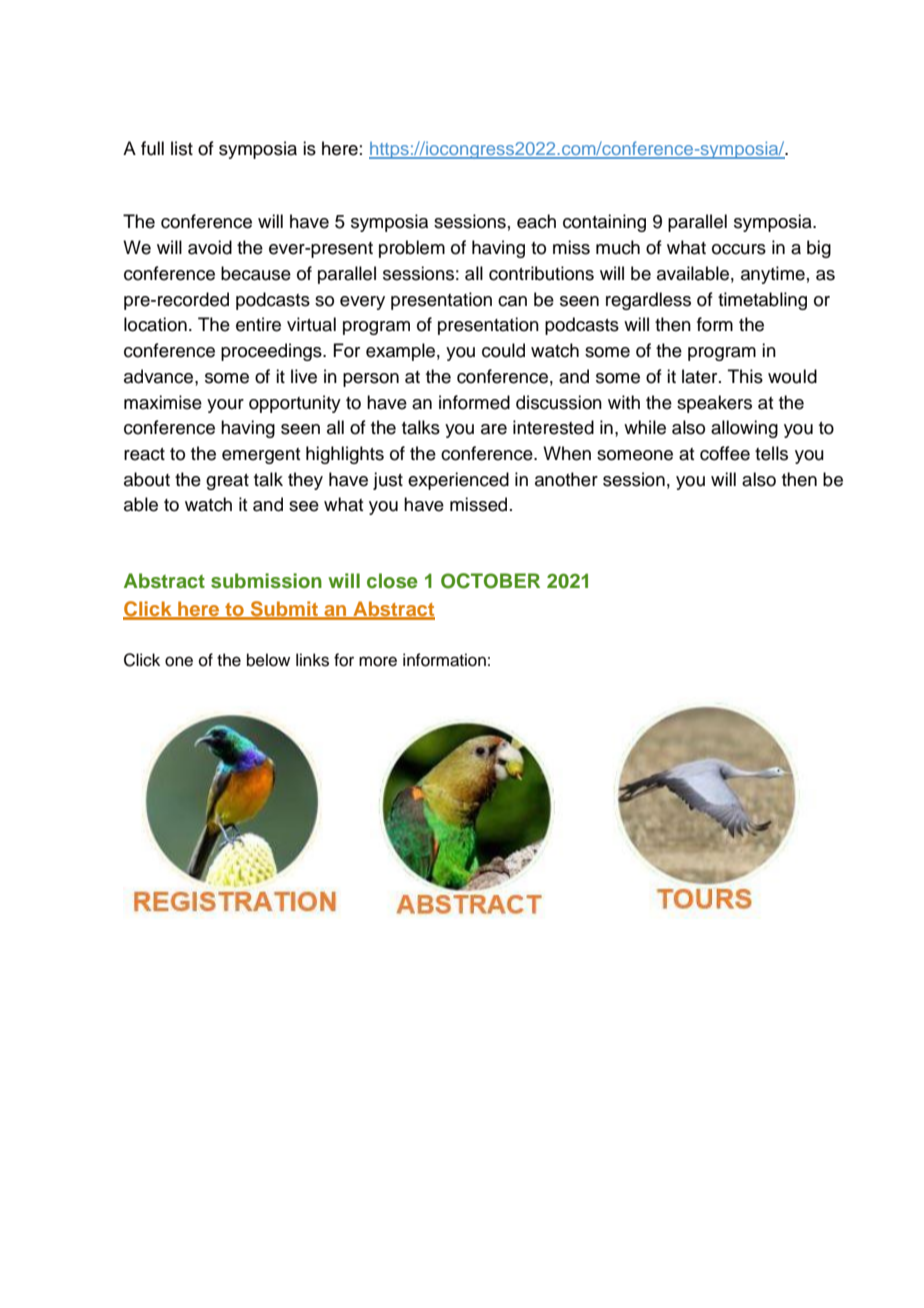 This image has height=1308, width=924. Describe the element at coordinates (225, 406) in the image. I see `your` at that location.
